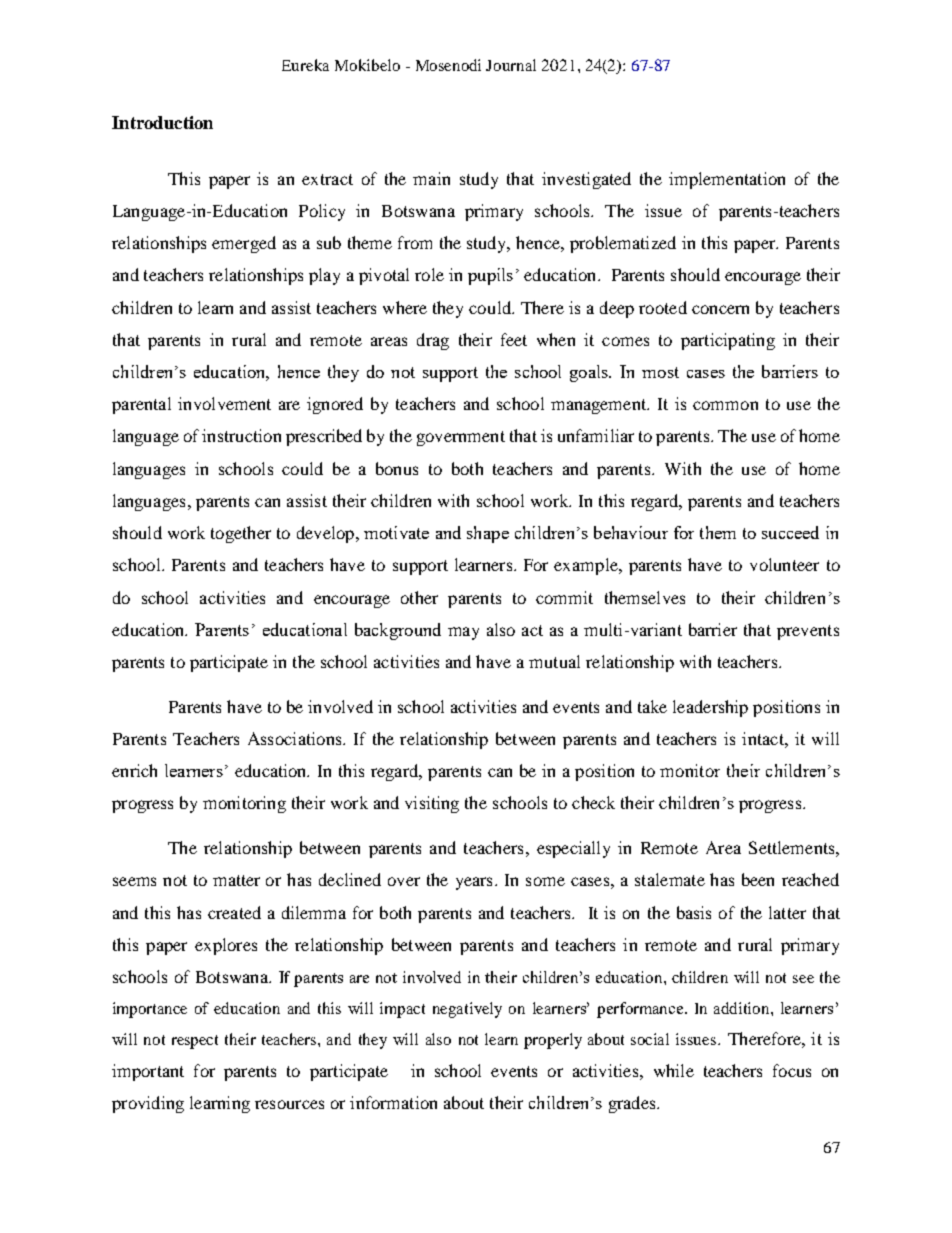  I want to click on other, so click(419, 597).
